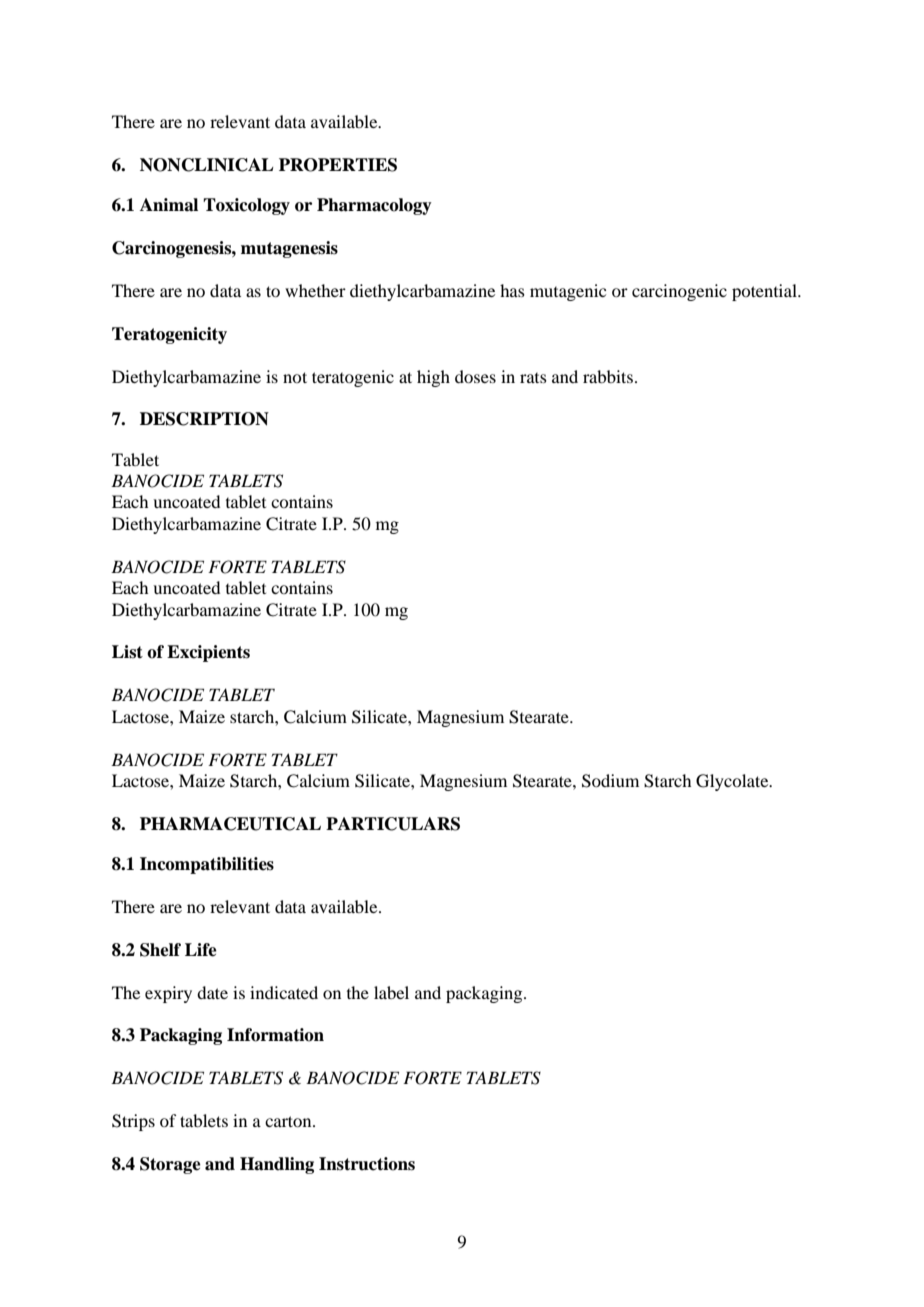  What do you see at coordinates (533, 378) in the image?
I see `rats` at bounding box center [533, 378].
